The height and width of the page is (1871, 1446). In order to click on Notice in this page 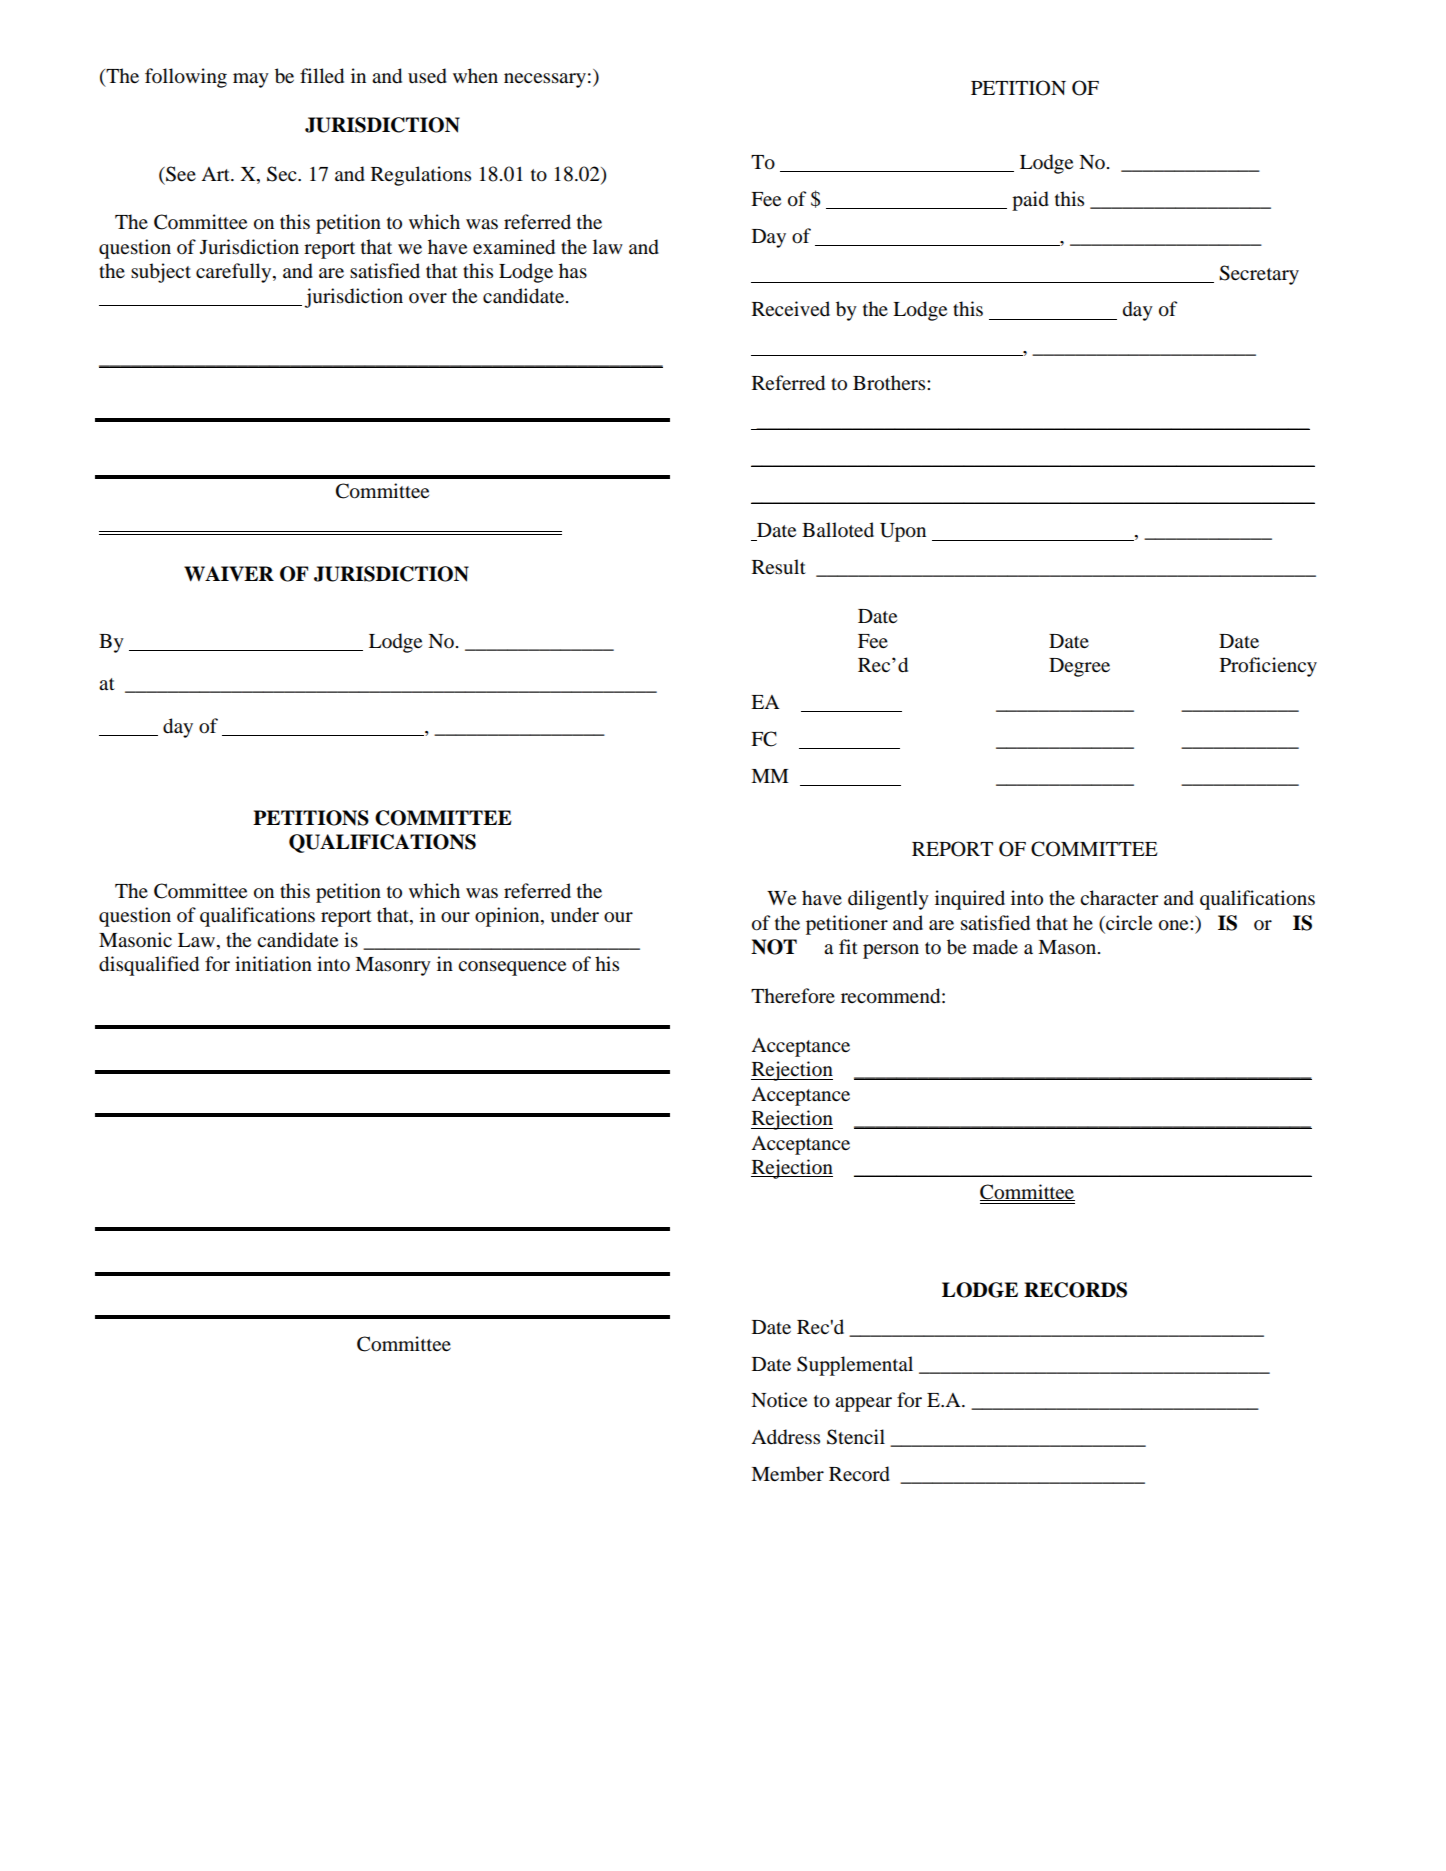, I will do `click(779, 1400)`.
